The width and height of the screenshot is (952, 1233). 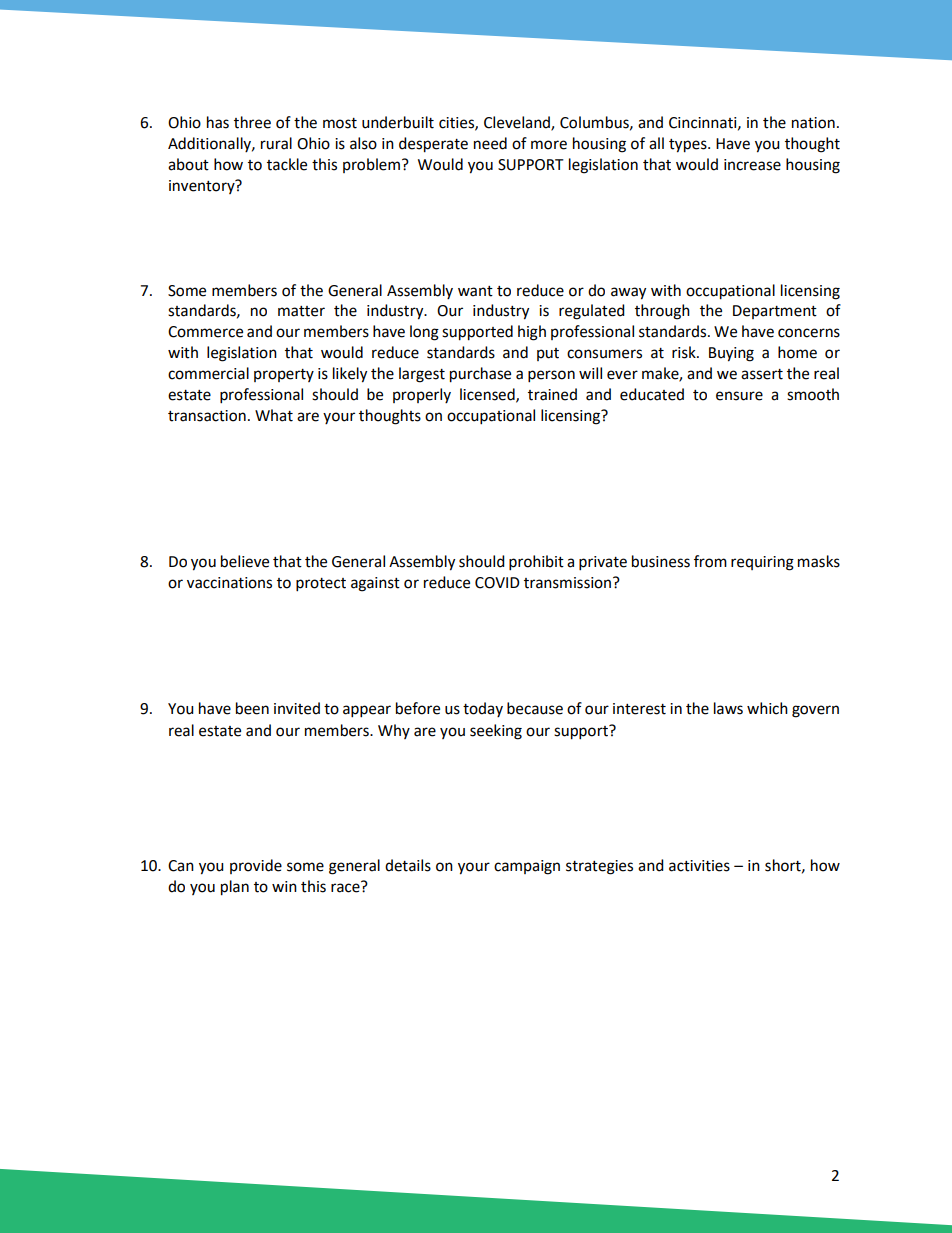 I want to click on from, so click(x=710, y=561).
